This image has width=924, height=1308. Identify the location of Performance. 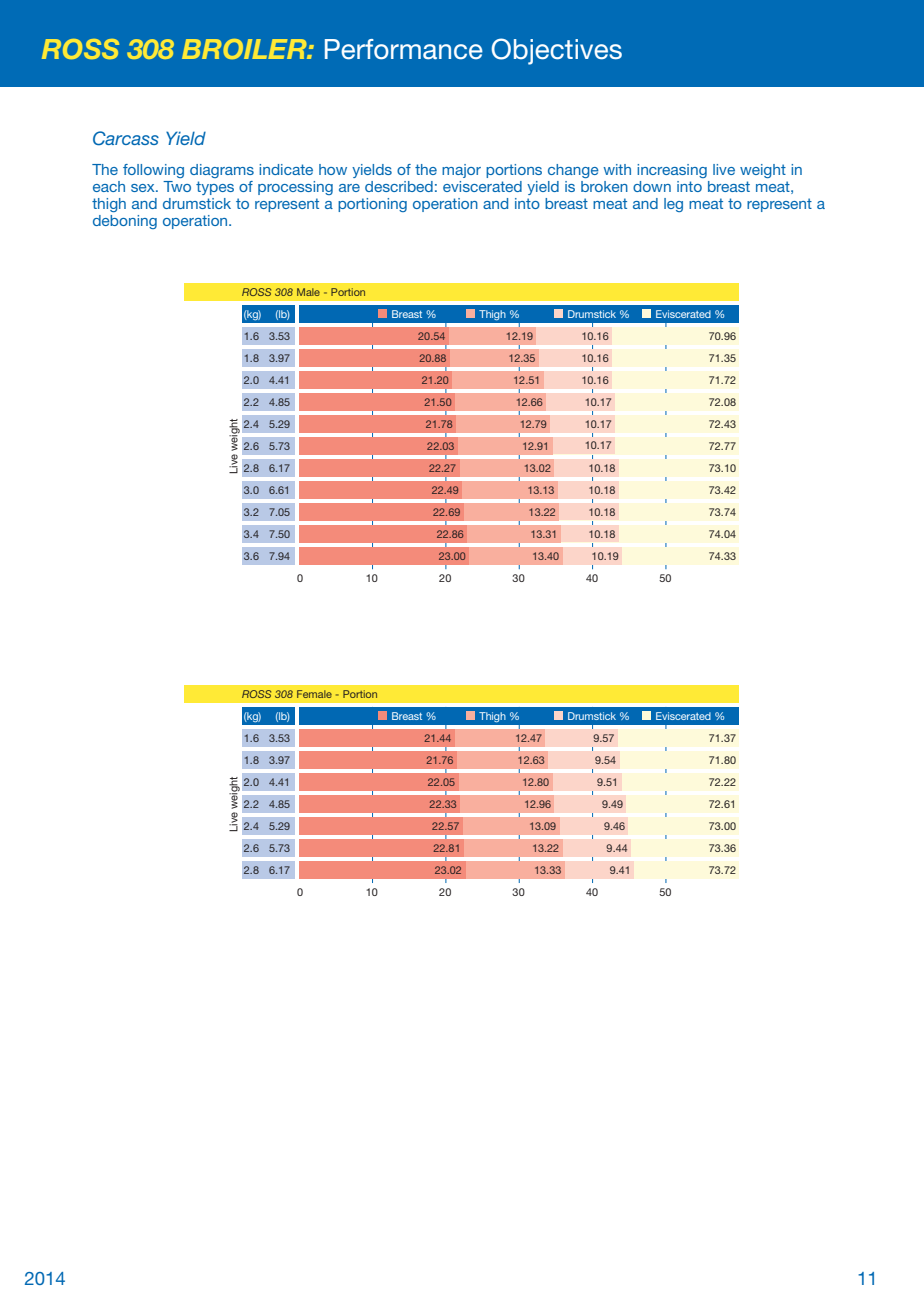
(404, 49).
